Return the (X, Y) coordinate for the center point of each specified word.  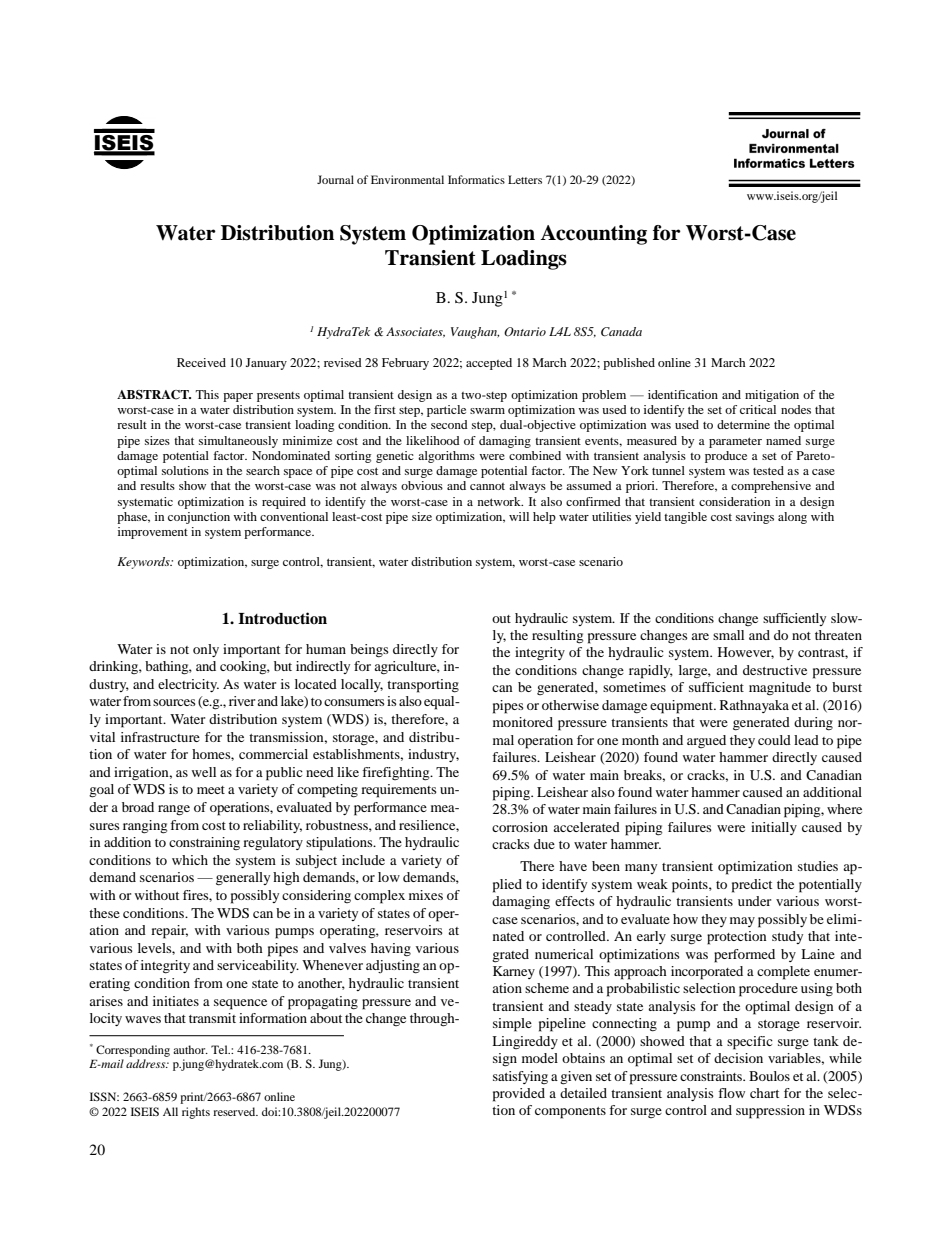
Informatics (476, 179)
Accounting (593, 235)
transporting (423, 686)
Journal (335, 179)
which (190, 860)
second (449, 424)
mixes (426, 895)
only (206, 650)
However (746, 653)
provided (519, 1095)
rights (196, 1113)
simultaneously (238, 442)
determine (743, 424)
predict (752, 886)
